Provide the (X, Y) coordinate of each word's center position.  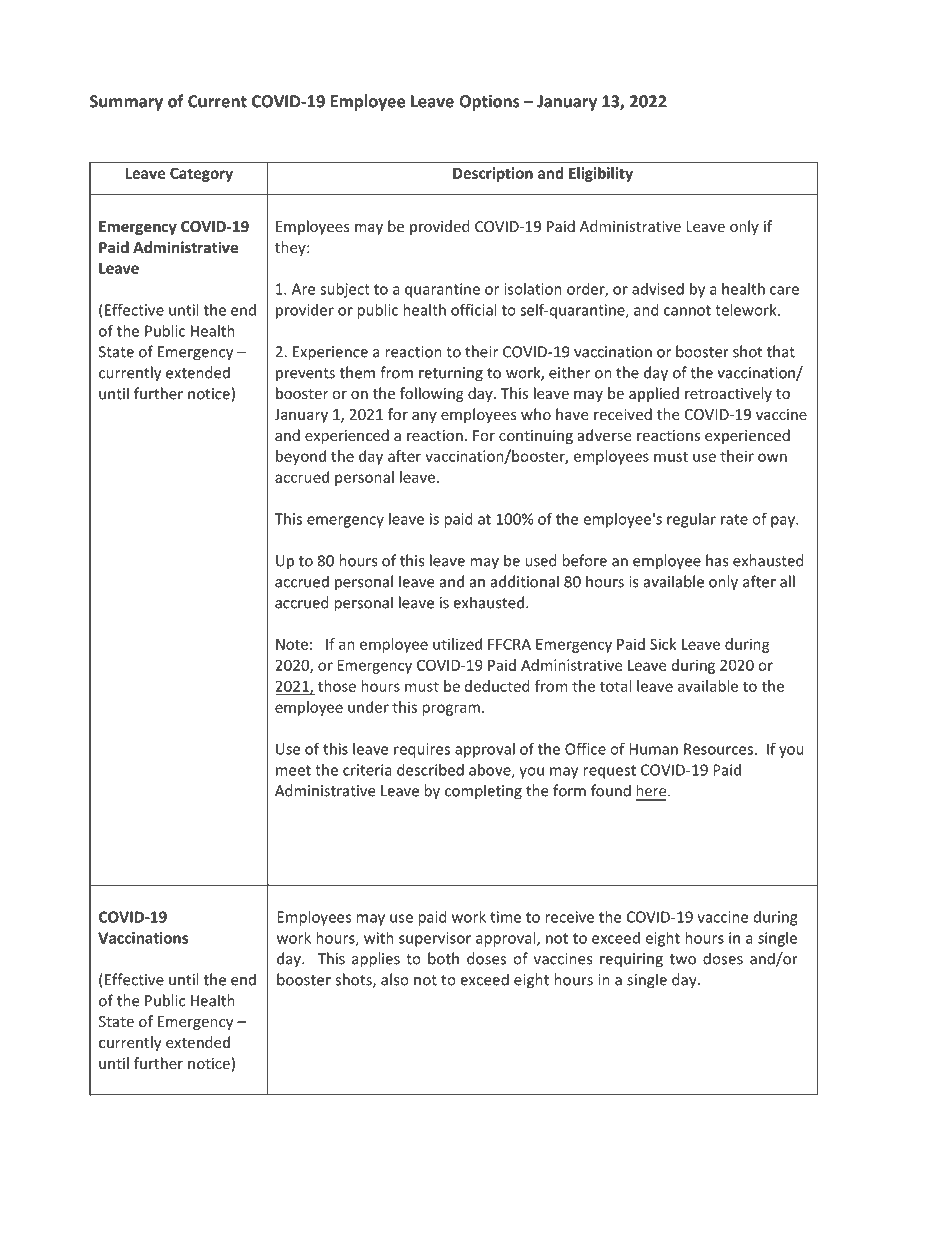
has (717, 560)
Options (489, 103)
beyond (301, 457)
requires (422, 750)
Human (653, 749)
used (541, 560)
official (473, 310)
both (443, 958)
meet (293, 770)
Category (201, 174)
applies (376, 960)
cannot (687, 310)
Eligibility (601, 174)
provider (305, 311)
